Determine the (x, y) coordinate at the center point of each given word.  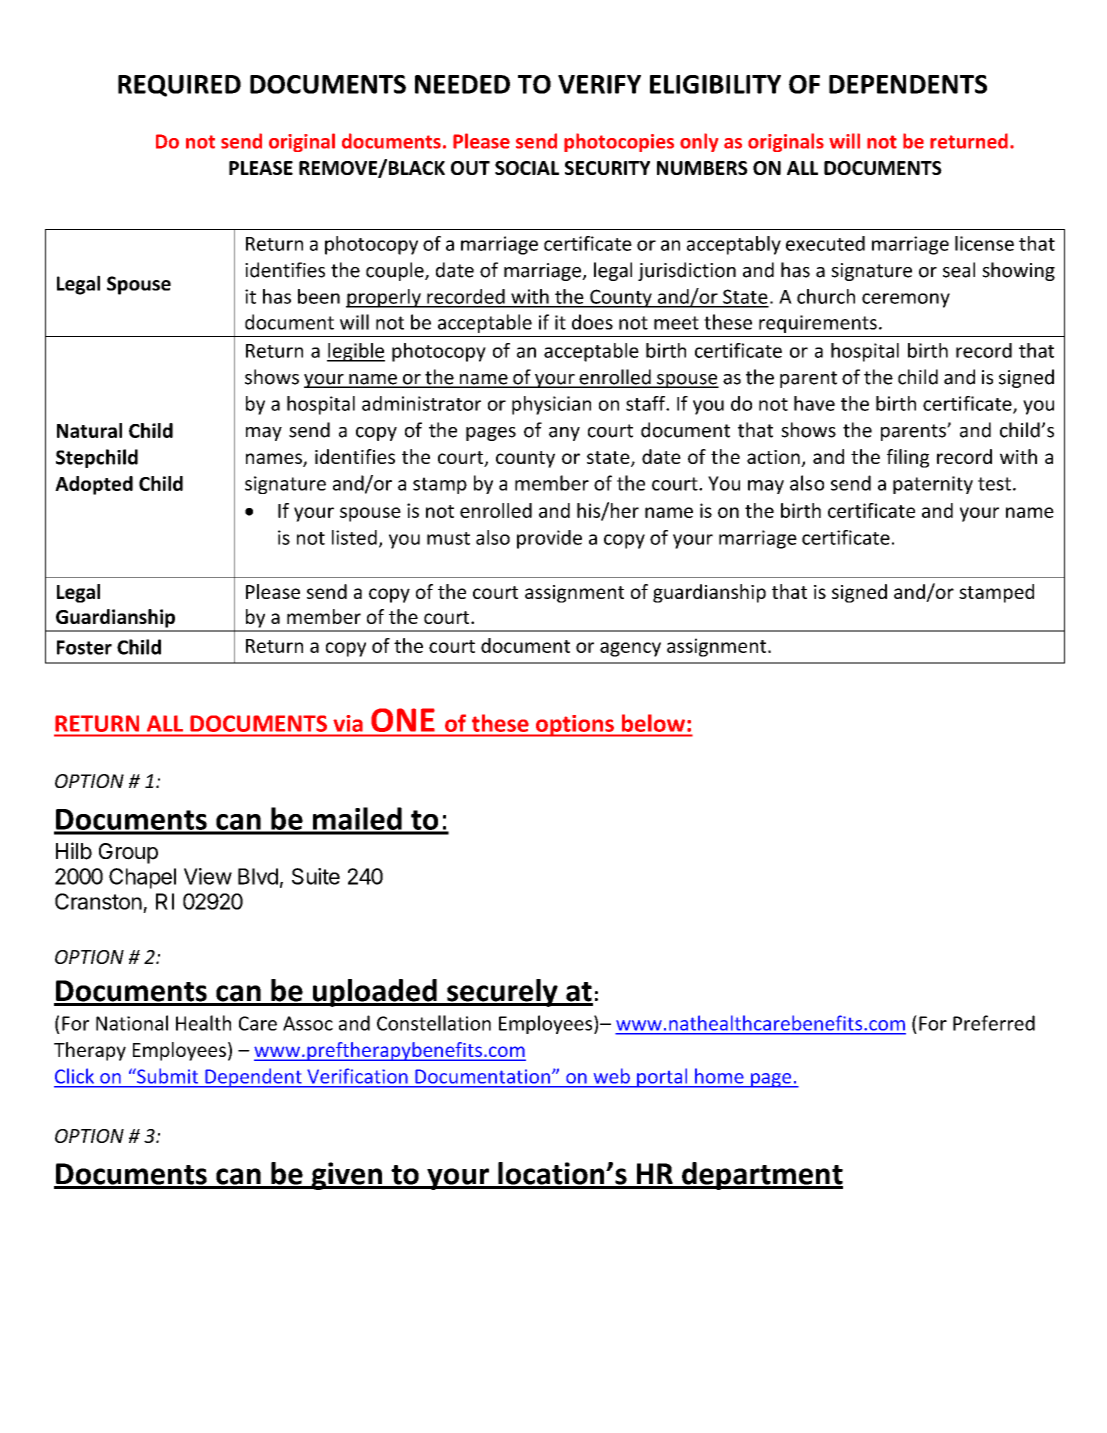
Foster (84, 647)
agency (630, 649)
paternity (933, 485)
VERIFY (599, 84)
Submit (166, 1076)
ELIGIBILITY (715, 84)
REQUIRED (179, 86)
